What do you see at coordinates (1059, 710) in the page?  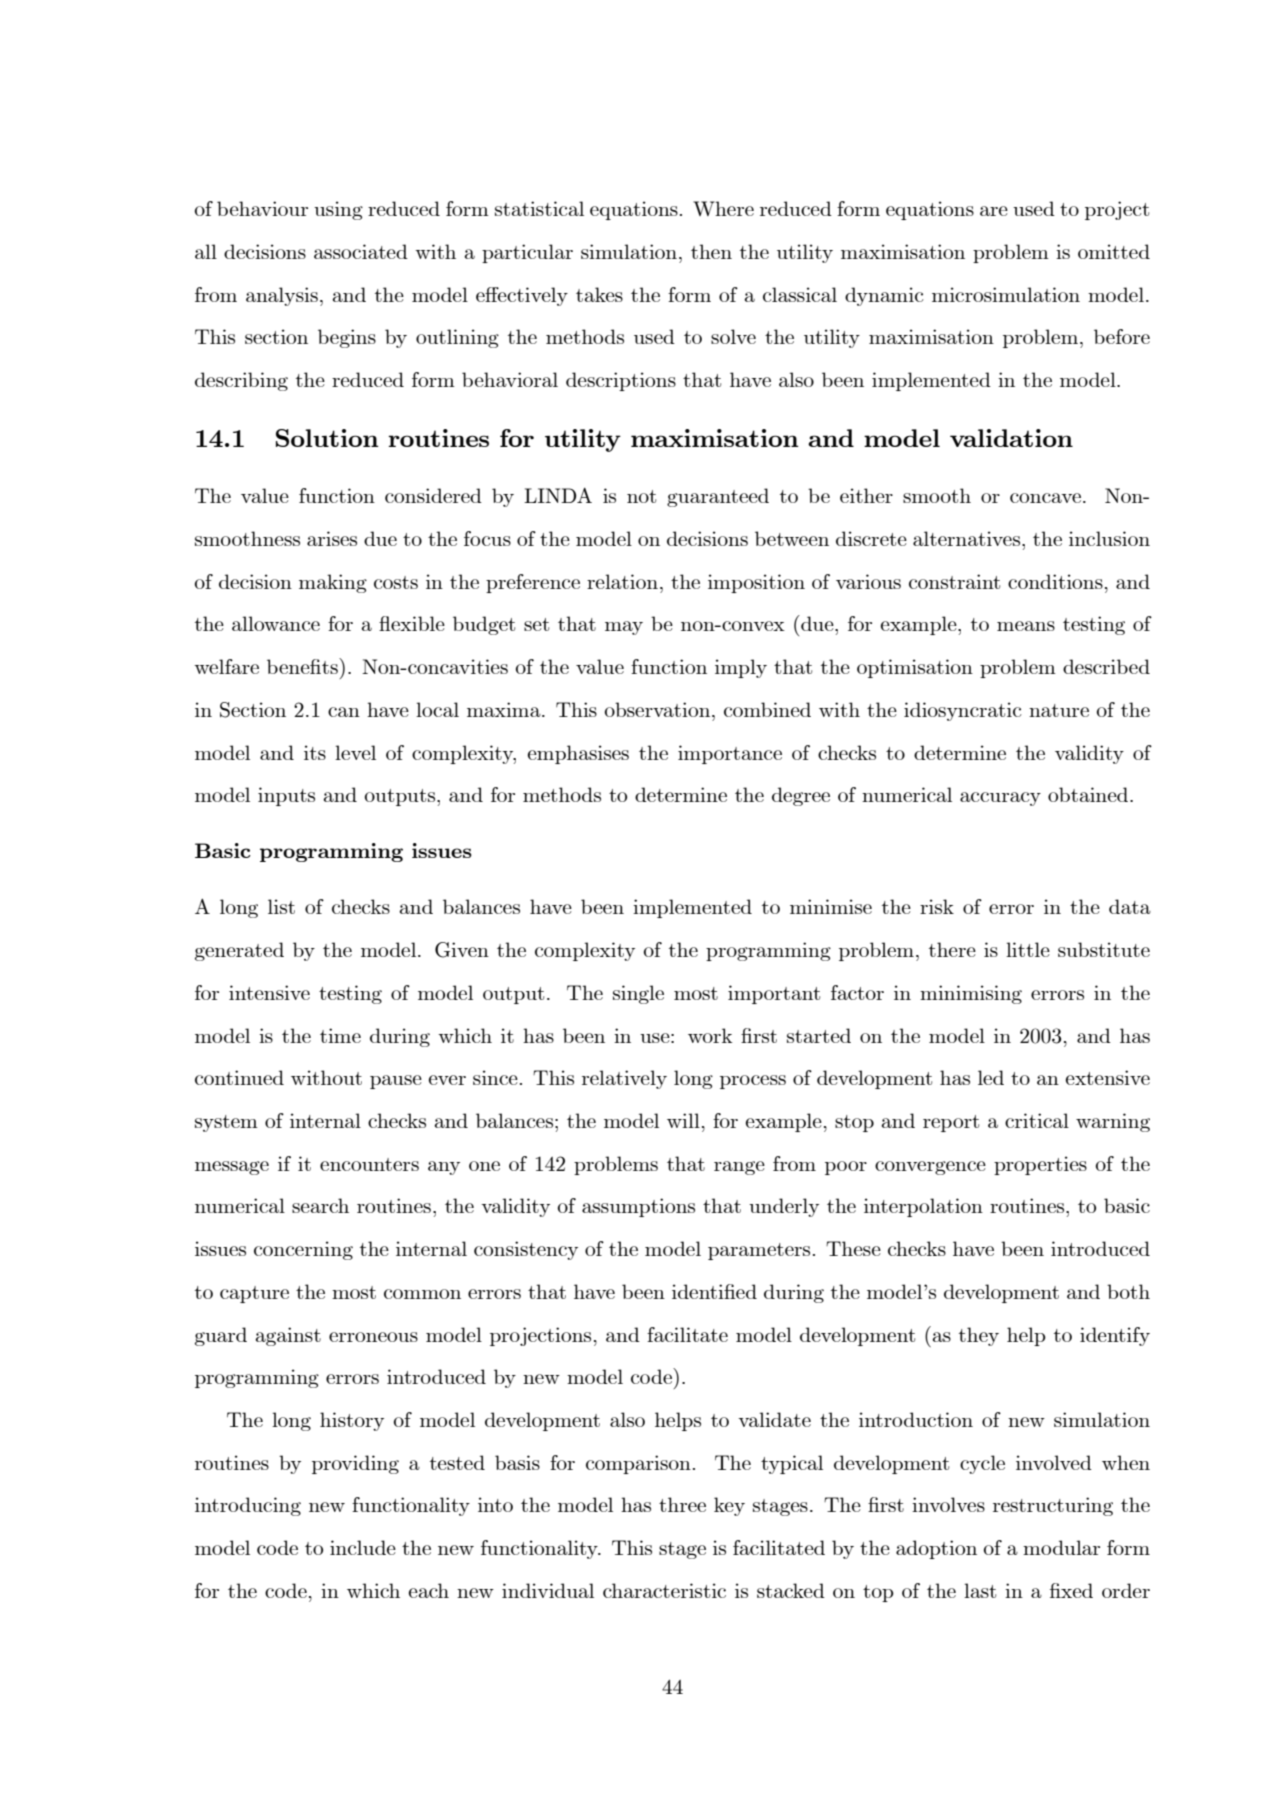 I see `nature` at bounding box center [1059, 710].
